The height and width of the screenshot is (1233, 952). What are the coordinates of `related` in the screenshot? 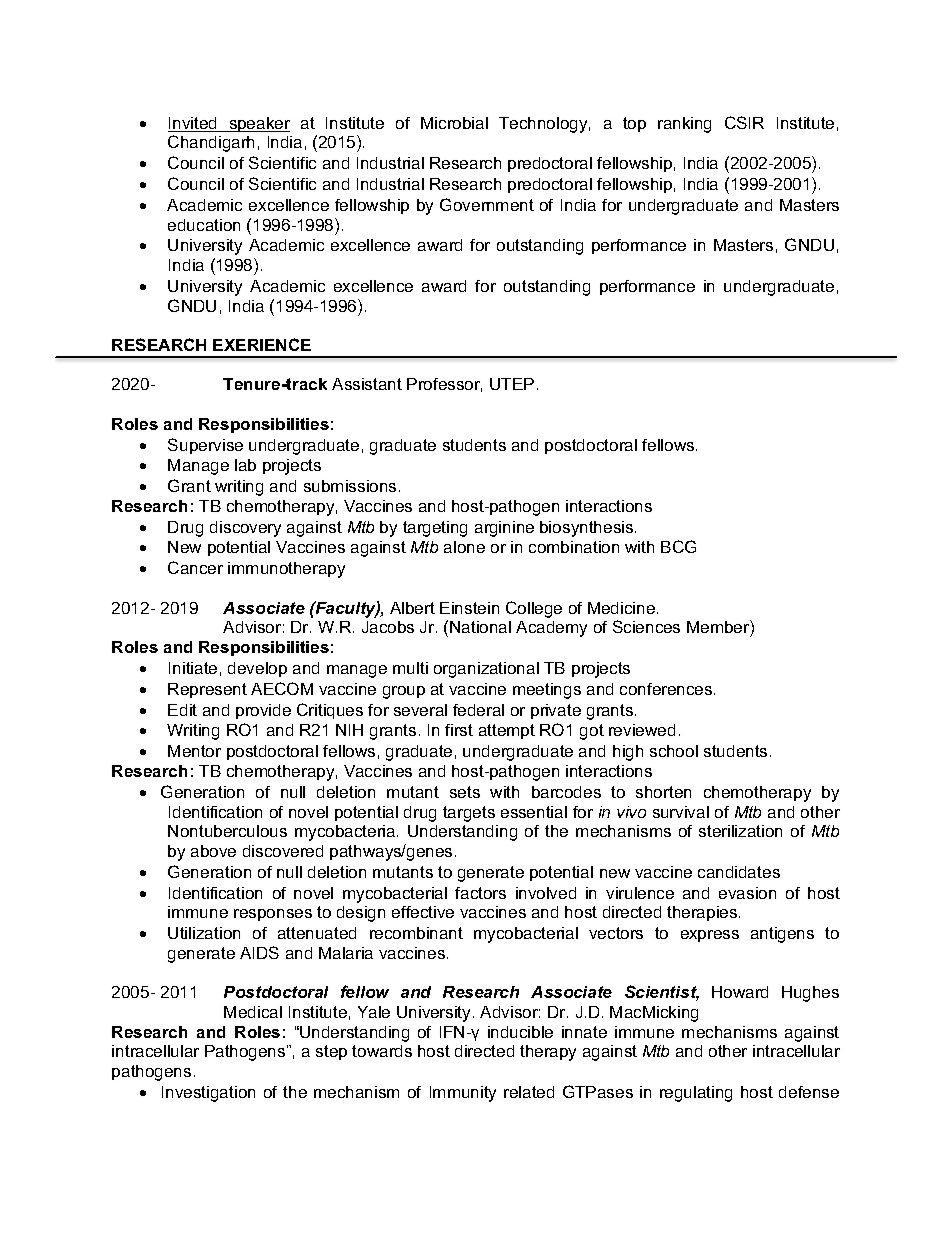 It's located at (529, 1092).
